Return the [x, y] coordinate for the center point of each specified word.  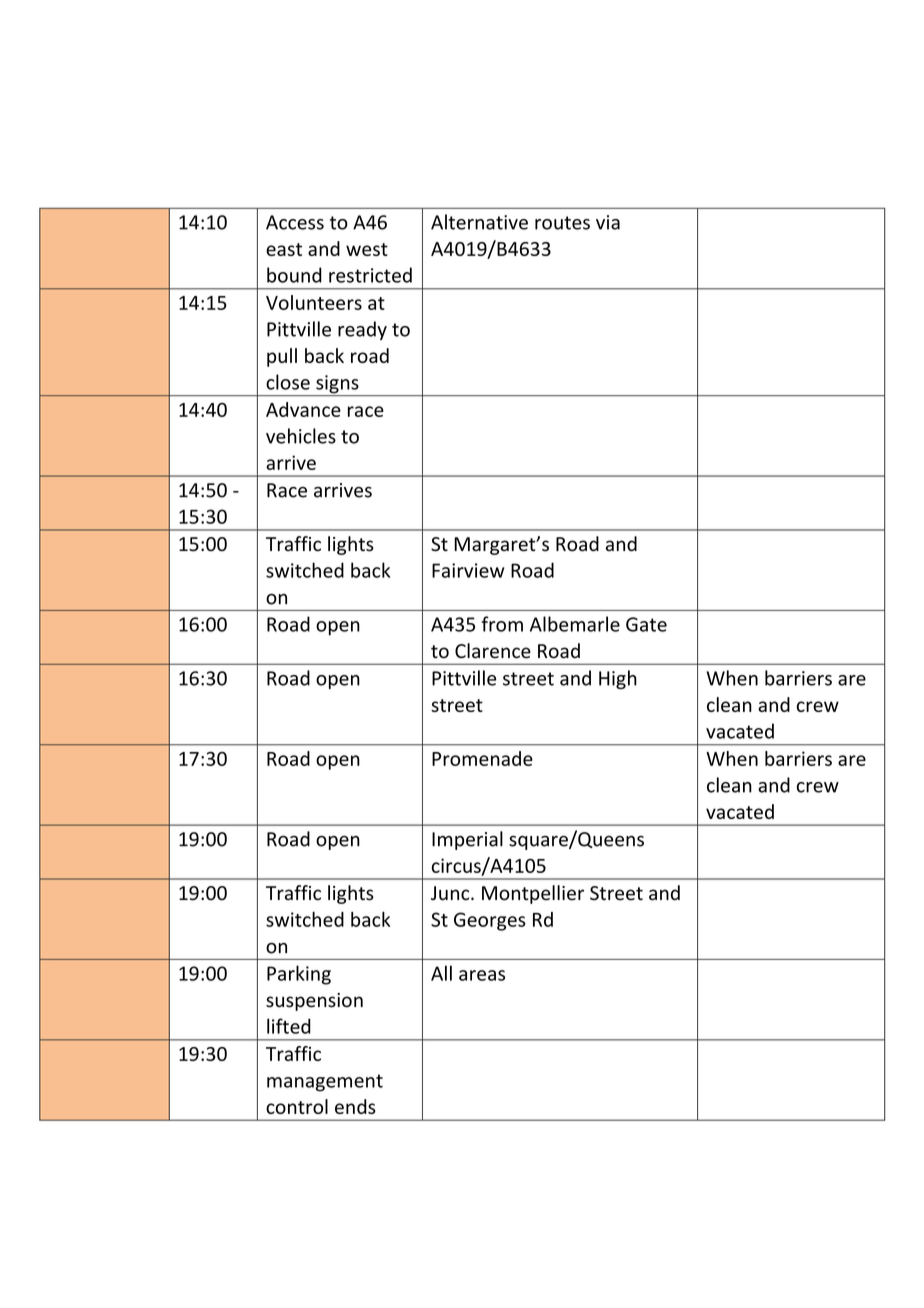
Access [295, 222]
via [608, 222]
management [325, 1083]
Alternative [479, 222]
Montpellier [533, 894]
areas [482, 975]
